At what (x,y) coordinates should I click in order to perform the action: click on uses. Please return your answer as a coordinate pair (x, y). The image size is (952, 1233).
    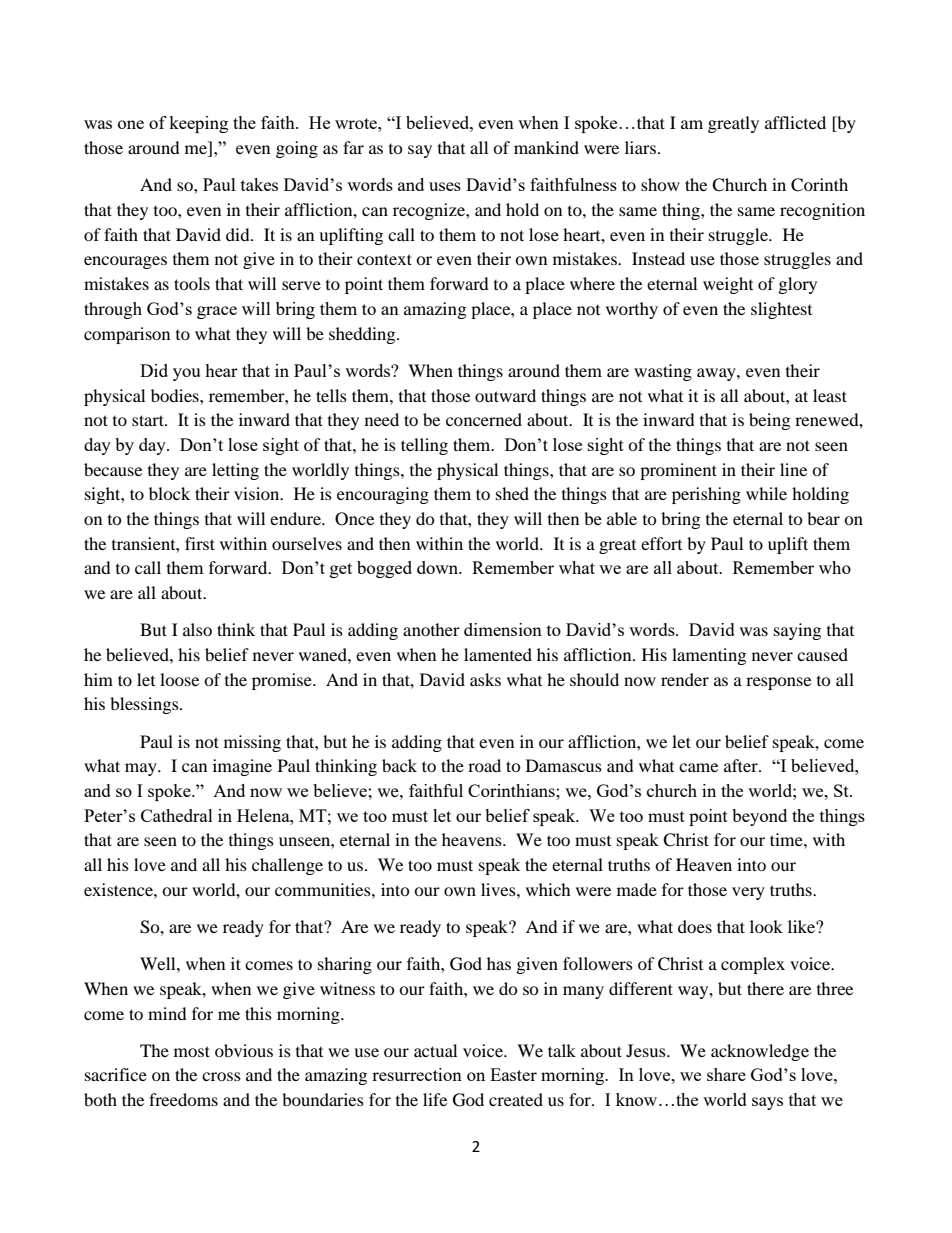
    Looking at the image, I should click on (445, 186).
